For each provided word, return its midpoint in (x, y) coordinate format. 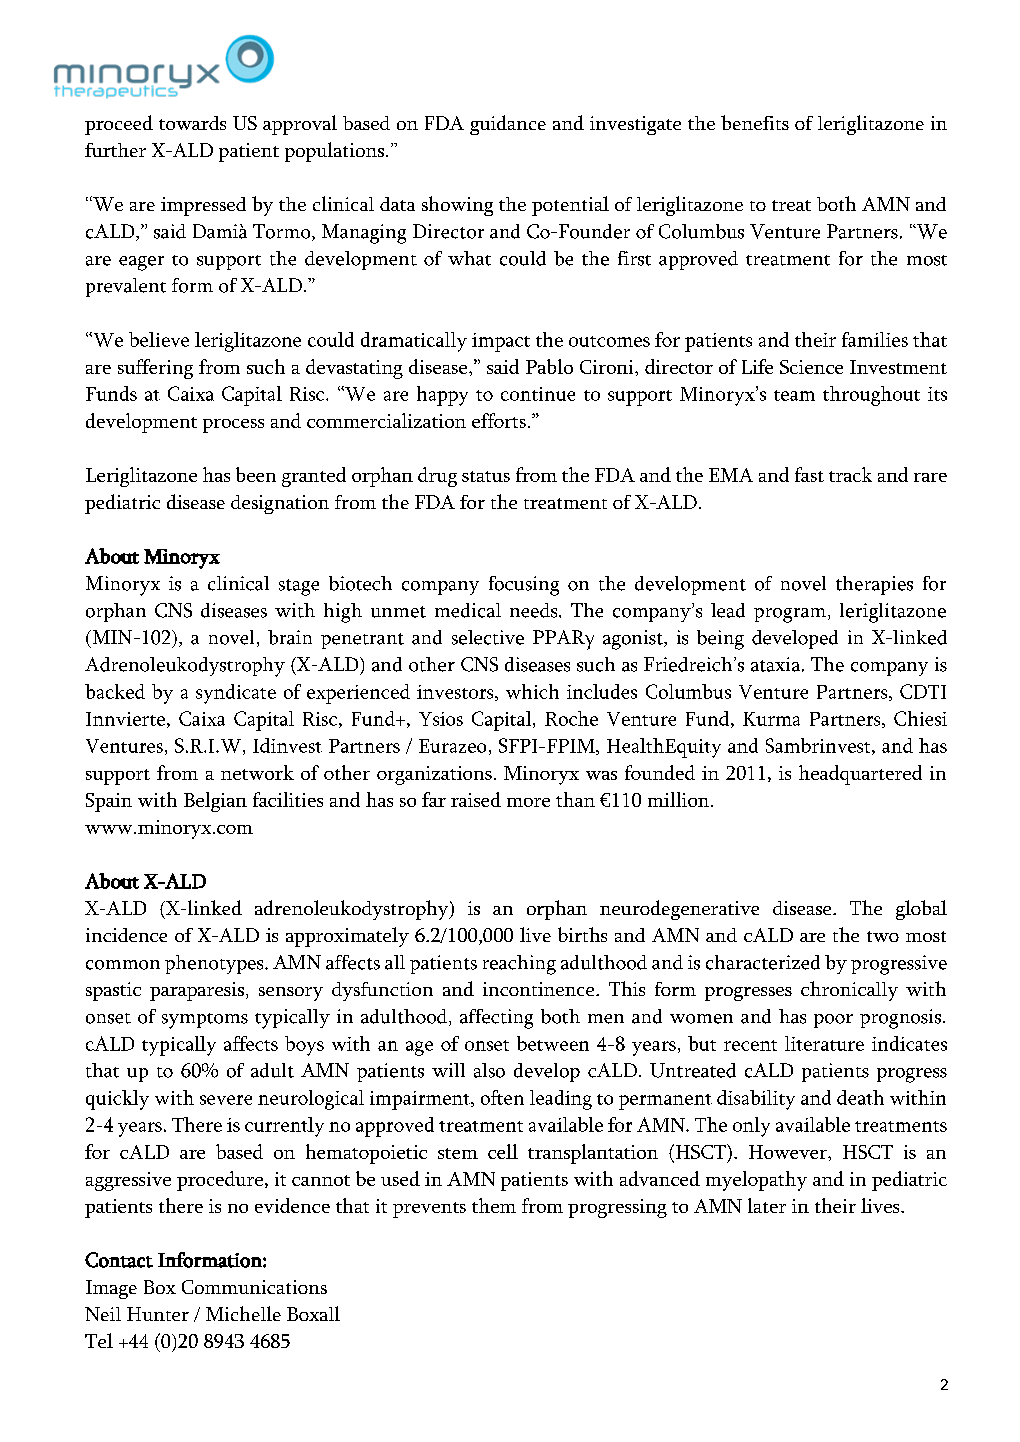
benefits (755, 122)
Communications (254, 1287)
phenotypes (215, 964)
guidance (508, 125)
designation (280, 504)
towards (192, 123)
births (582, 934)
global (921, 910)
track (850, 474)
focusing (524, 586)
